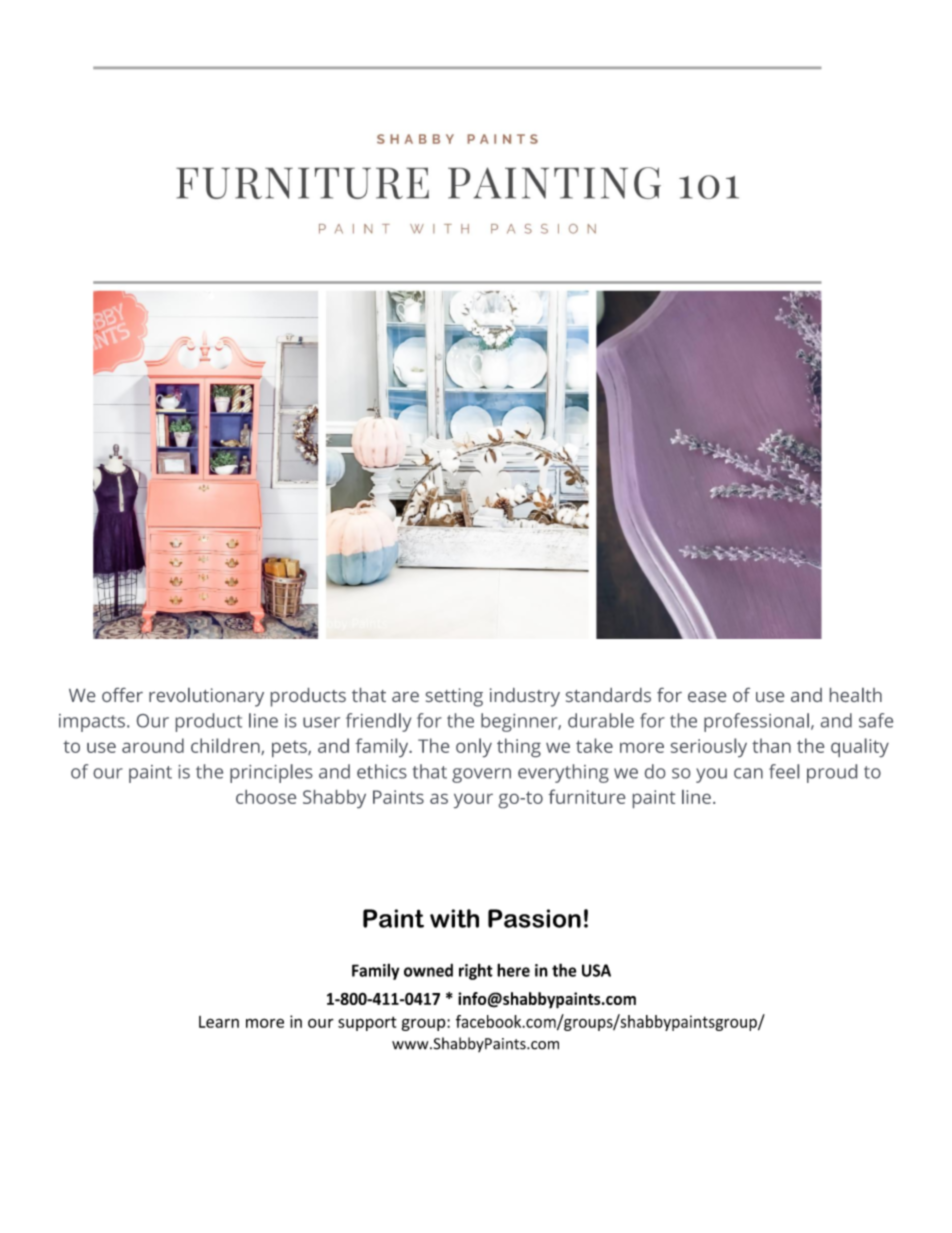 Image resolution: width=952 pixels, height=1233 pixels. What do you see at coordinates (534, 918) in the screenshot?
I see `Passion` at bounding box center [534, 918].
